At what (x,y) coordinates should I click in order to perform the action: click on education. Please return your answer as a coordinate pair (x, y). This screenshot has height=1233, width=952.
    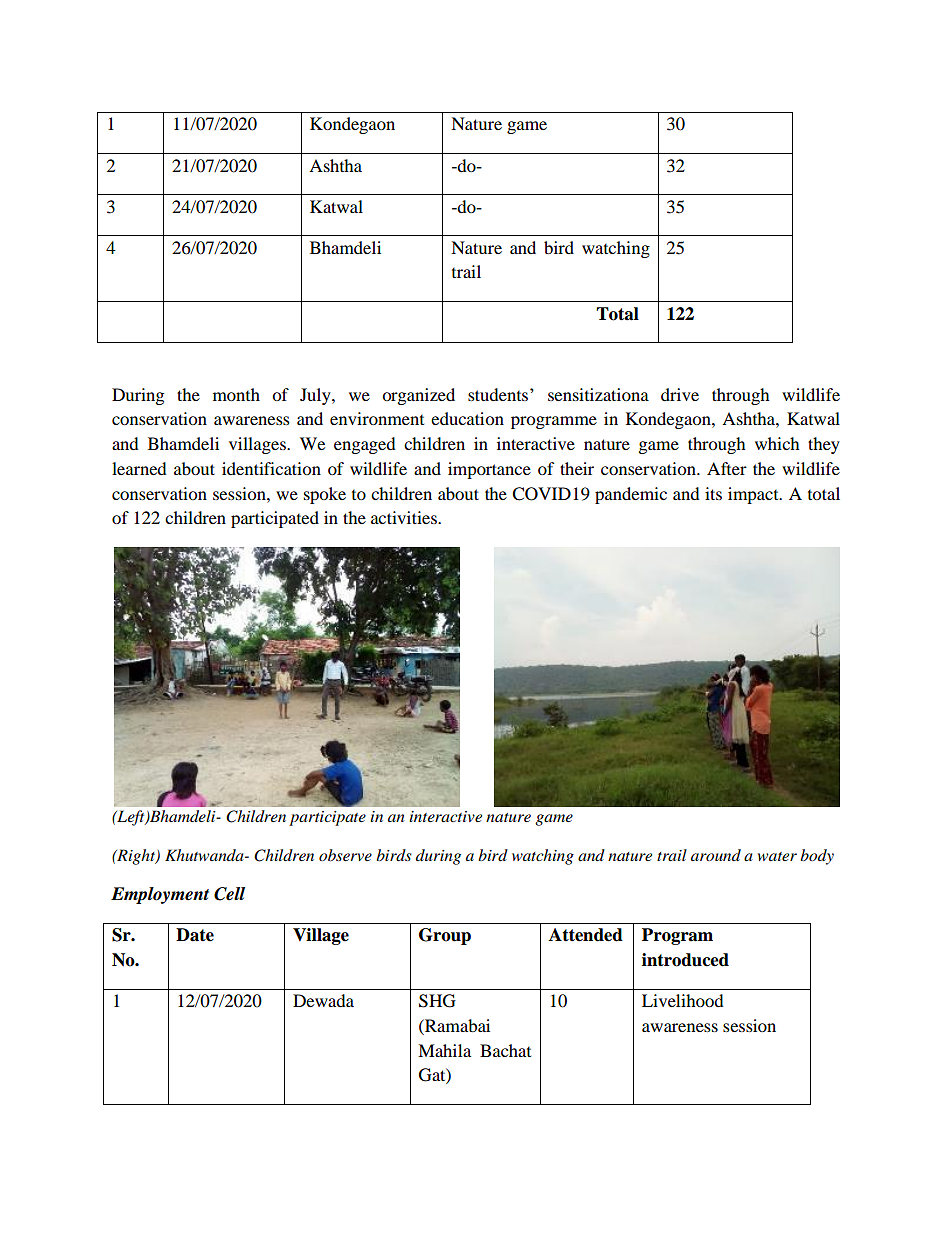
    Looking at the image, I should click on (467, 418).
